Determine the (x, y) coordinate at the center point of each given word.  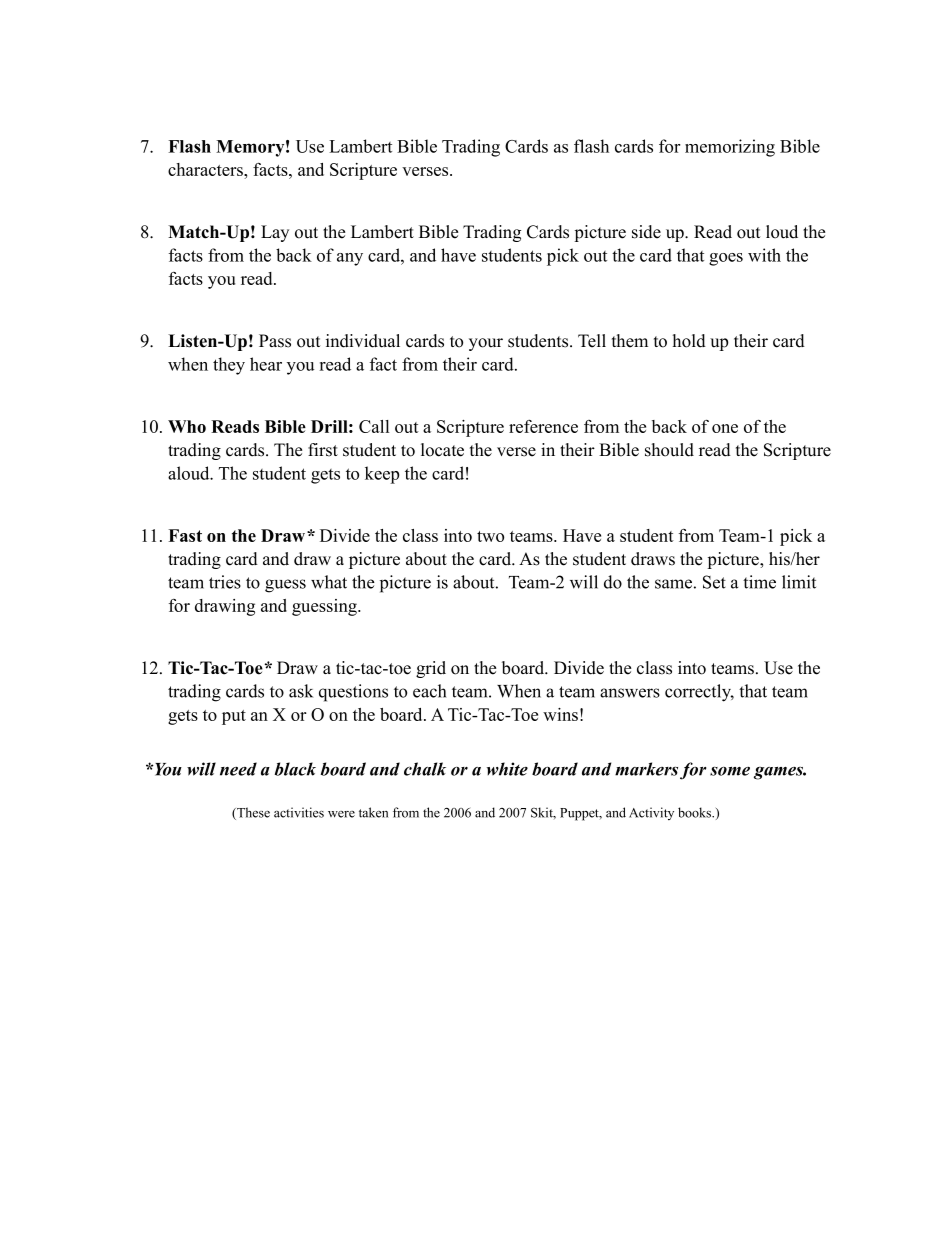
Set (714, 582)
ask (301, 691)
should (669, 450)
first (323, 450)
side (646, 232)
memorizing (730, 148)
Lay (275, 233)
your (486, 344)
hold (689, 341)
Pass (275, 341)
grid (431, 669)
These (252, 813)
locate (442, 450)
